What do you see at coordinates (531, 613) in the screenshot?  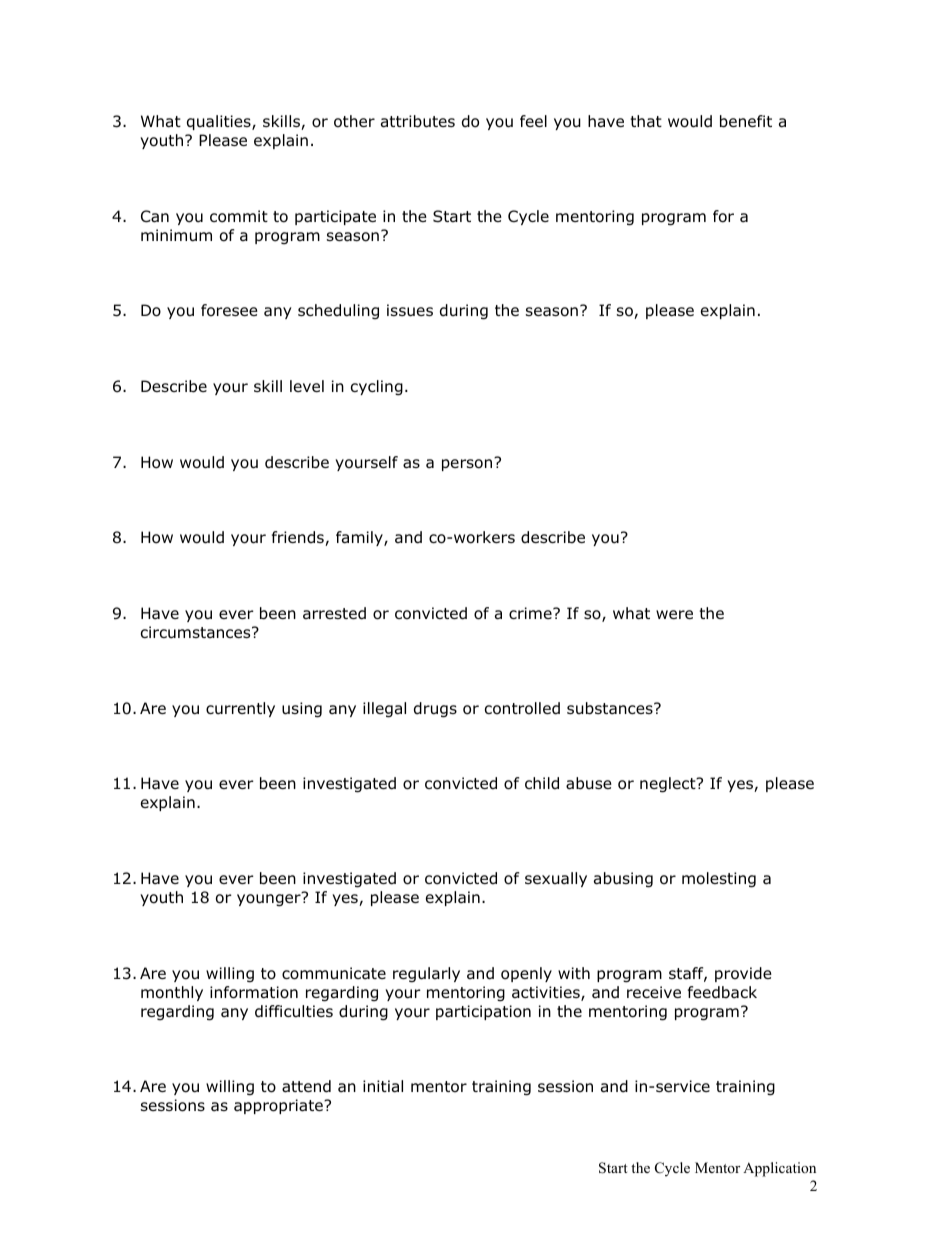 I see `crime` at bounding box center [531, 613].
